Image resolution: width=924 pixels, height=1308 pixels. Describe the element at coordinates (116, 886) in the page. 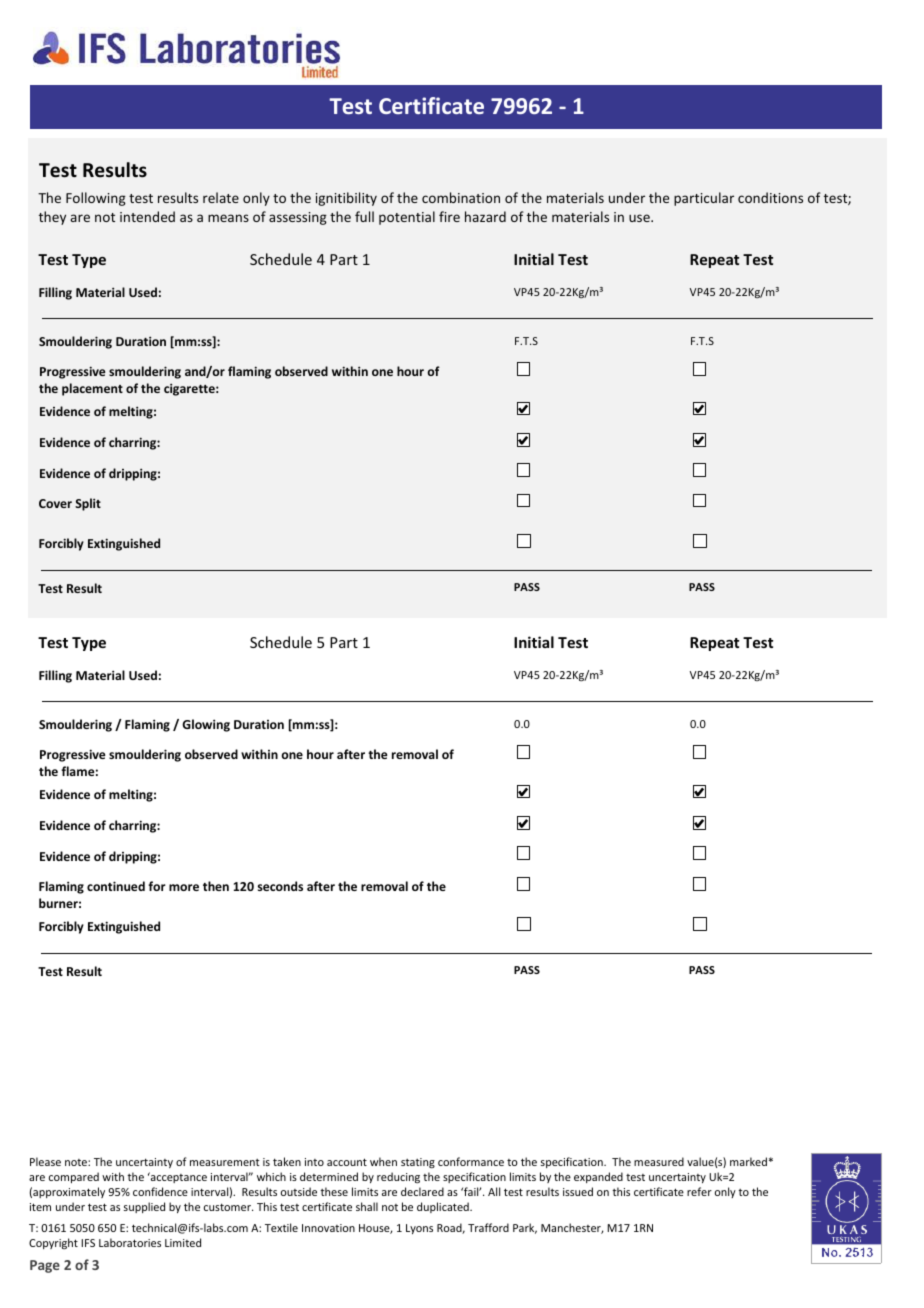

I see `continued` at that location.
